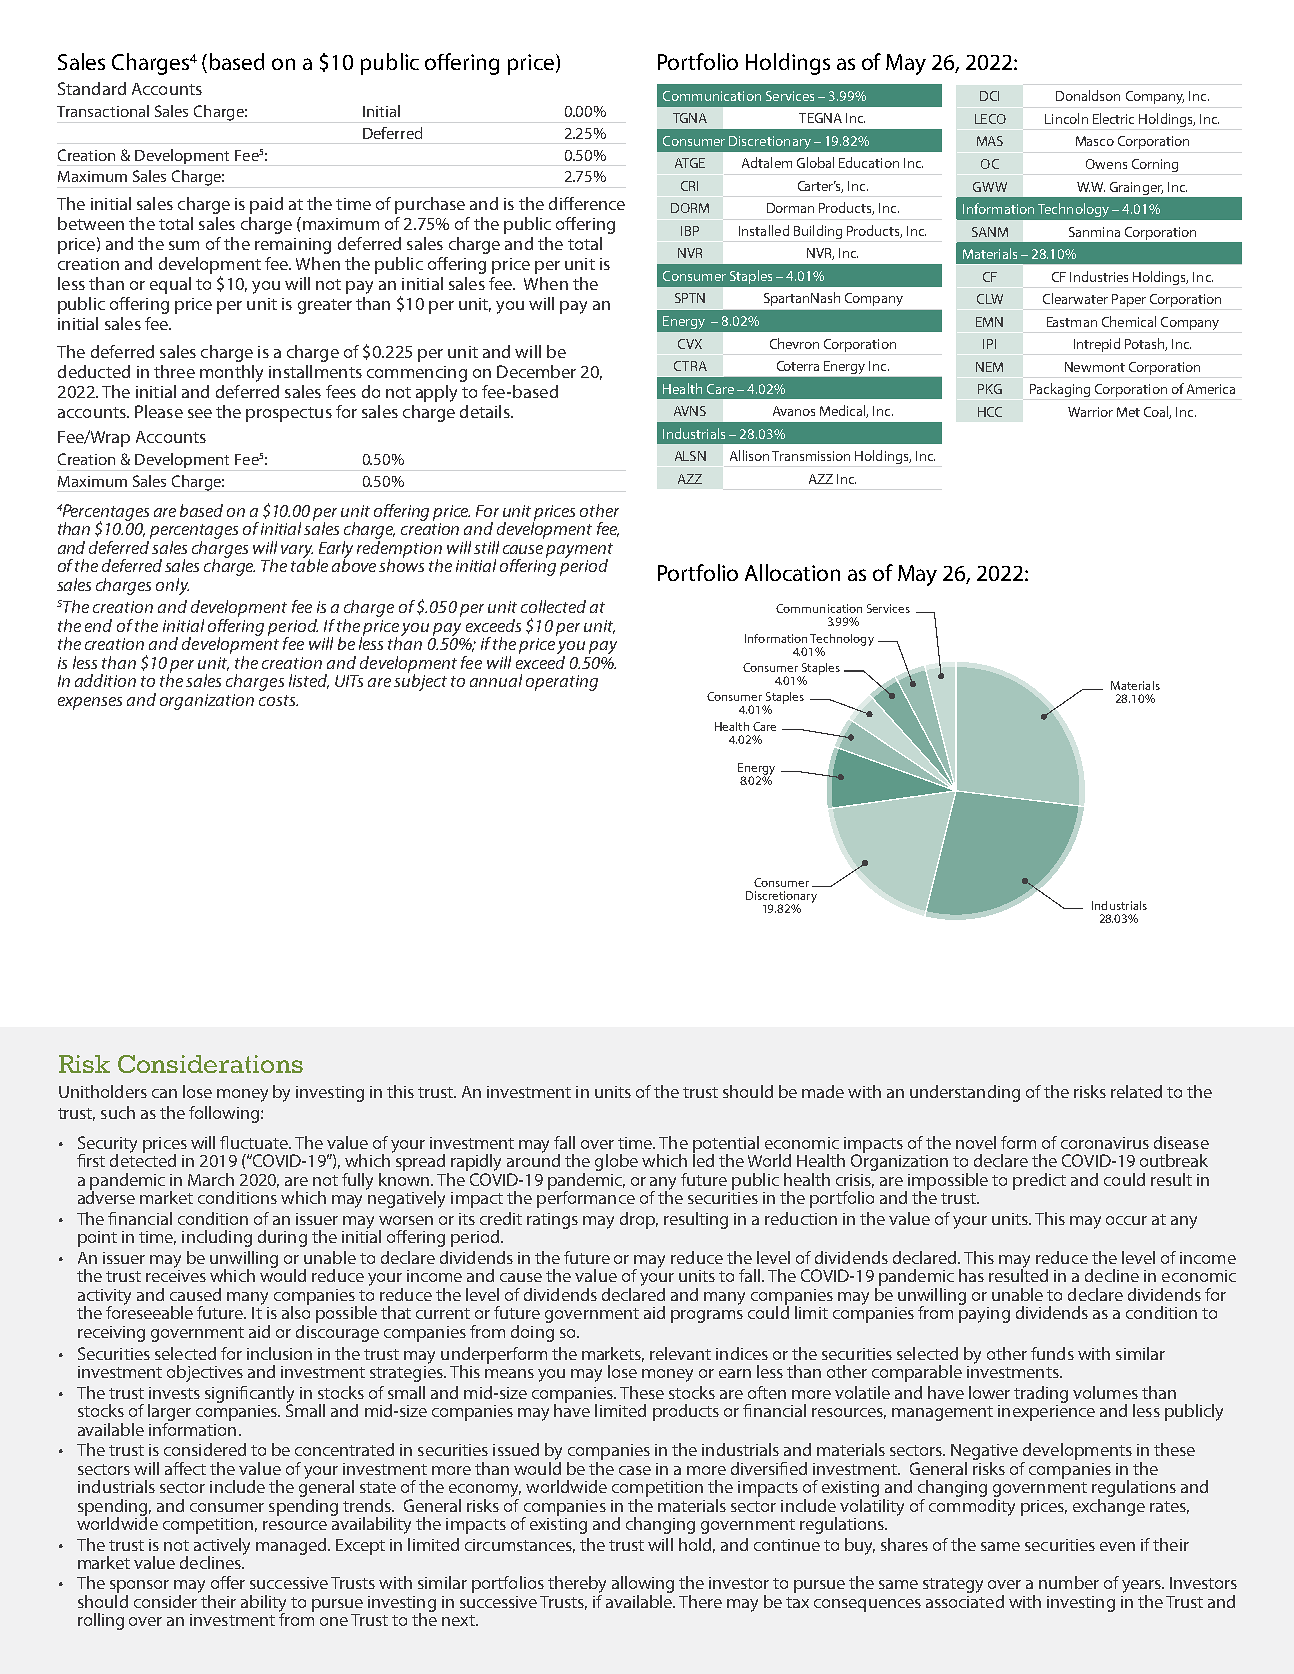 The width and height of the image is (1294, 1674). I want to click on paid, so click(266, 205).
